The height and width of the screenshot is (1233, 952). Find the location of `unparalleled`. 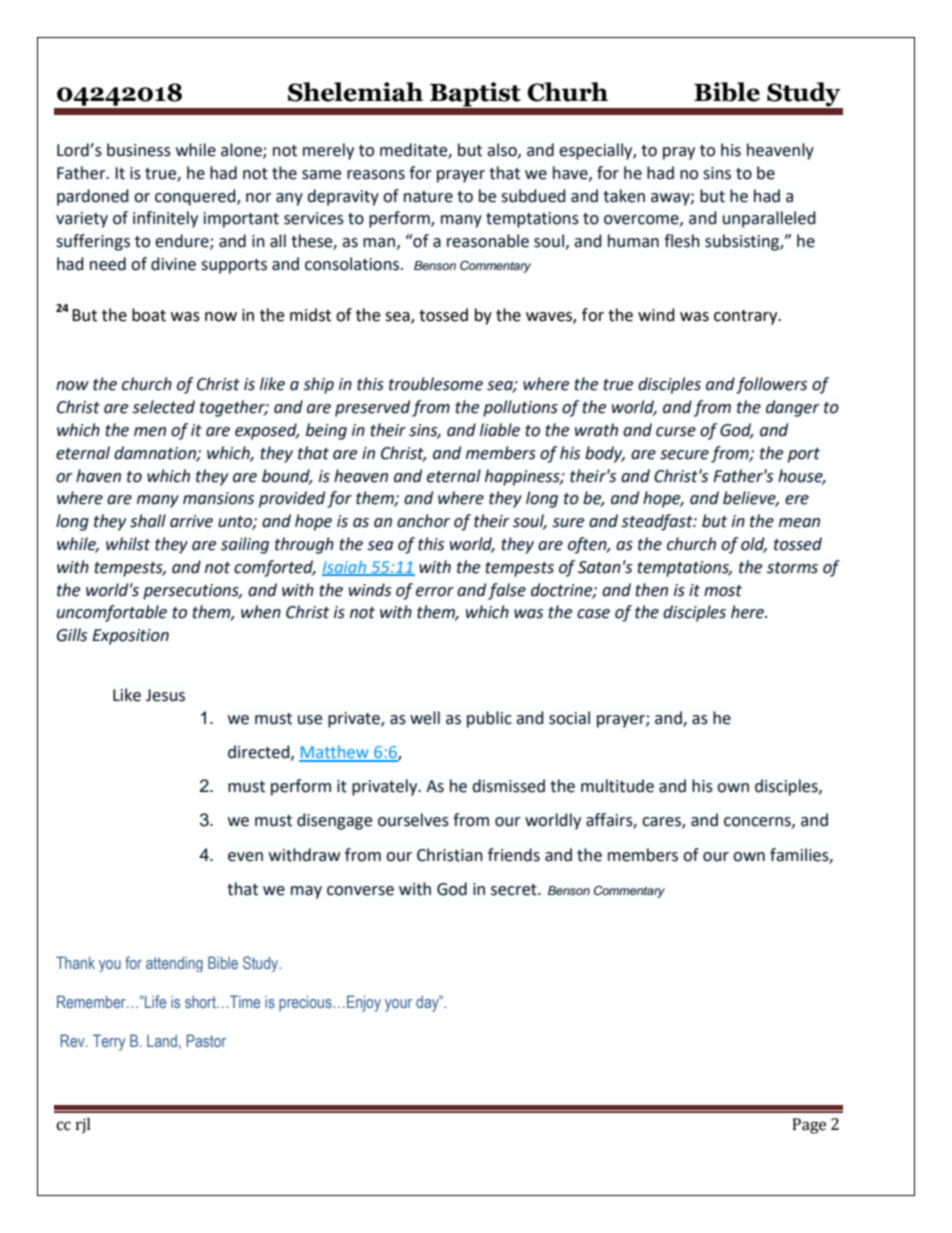

unparalleled is located at coordinates (769, 219).
